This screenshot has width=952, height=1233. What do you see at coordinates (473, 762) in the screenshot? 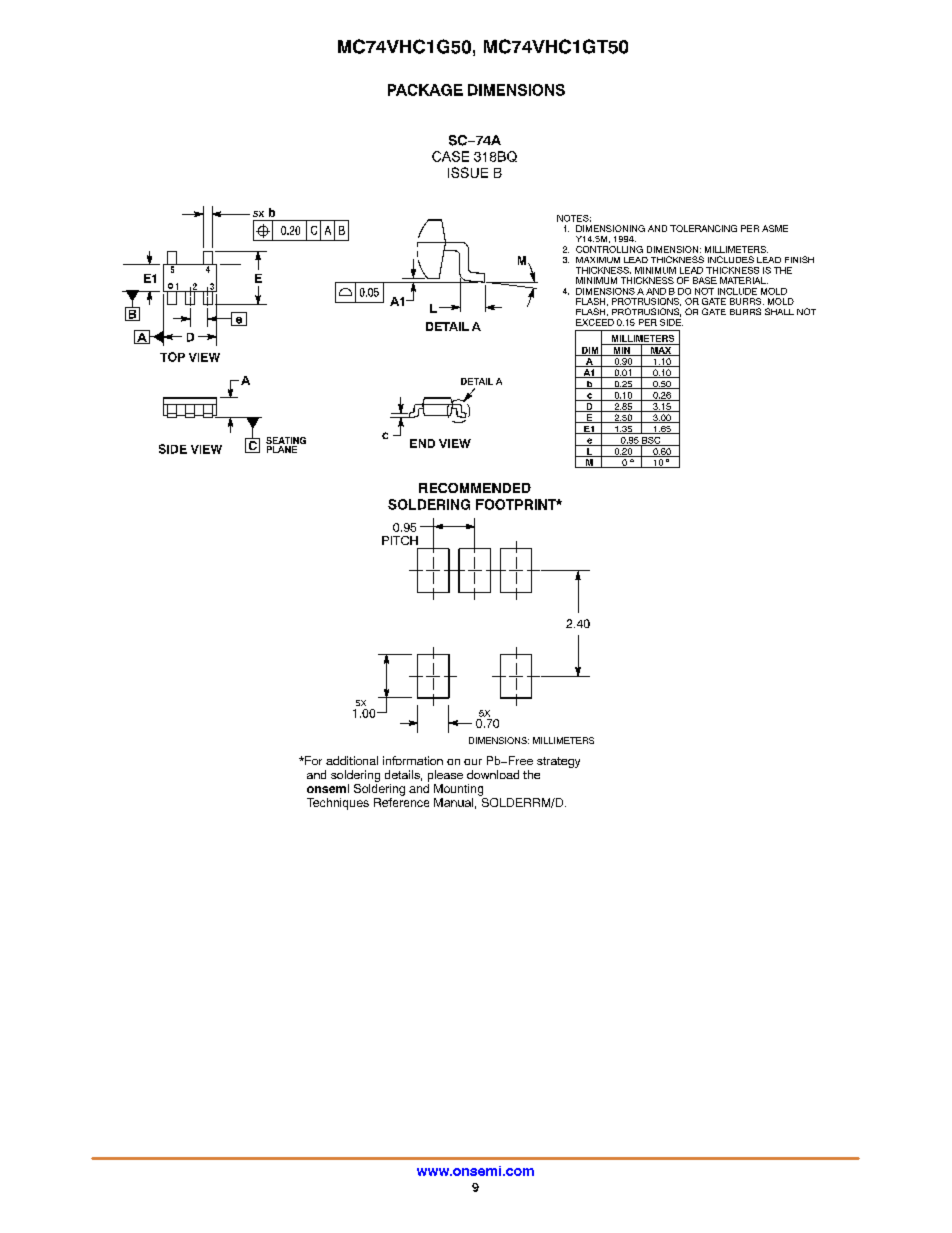
I see `our` at bounding box center [473, 762].
